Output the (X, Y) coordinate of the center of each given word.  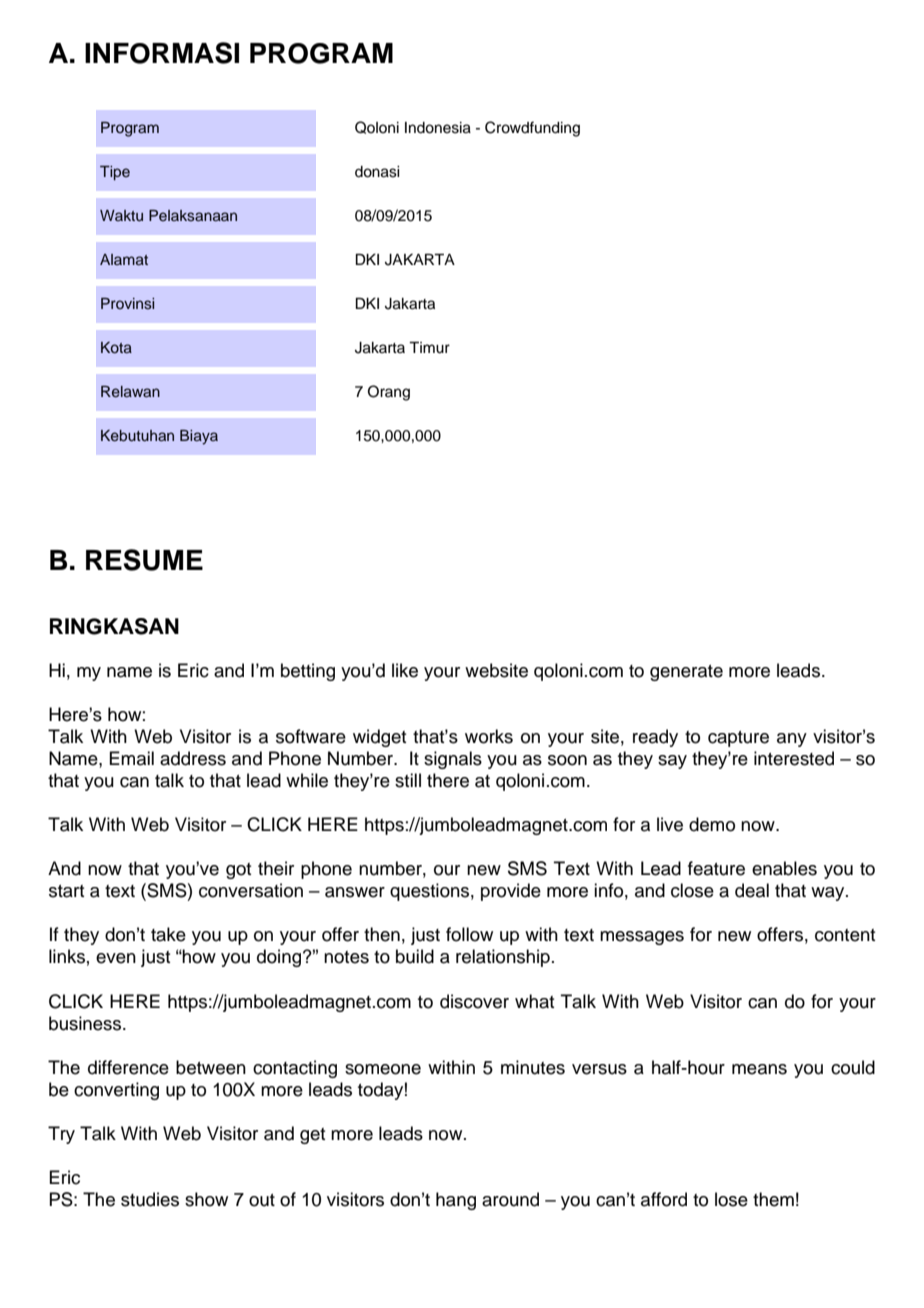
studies (150, 1199)
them (773, 1199)
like (405, 670)
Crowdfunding (532, 129)
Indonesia (438, 128)
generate (686, 673)
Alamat (124, 259)
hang (456, 1201)
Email (131, 758)
